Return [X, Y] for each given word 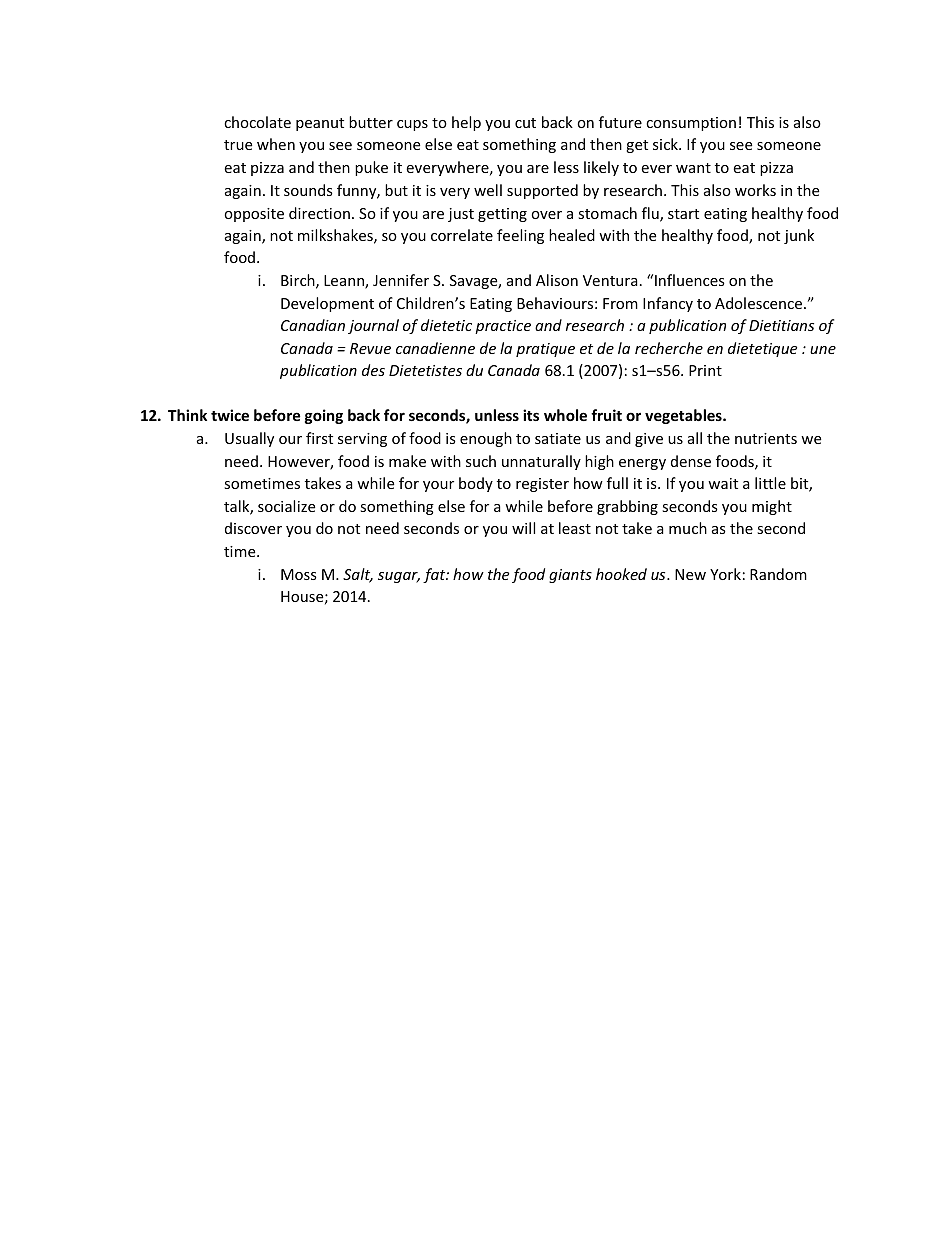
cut [525, 123]
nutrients [766, 438]
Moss [299, 574]
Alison [557, 280]
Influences [690, 280]
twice [230, 415]
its [531, 415]
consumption [691, 124]
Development [327, 304]
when [276, 144]
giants [570, 576]
